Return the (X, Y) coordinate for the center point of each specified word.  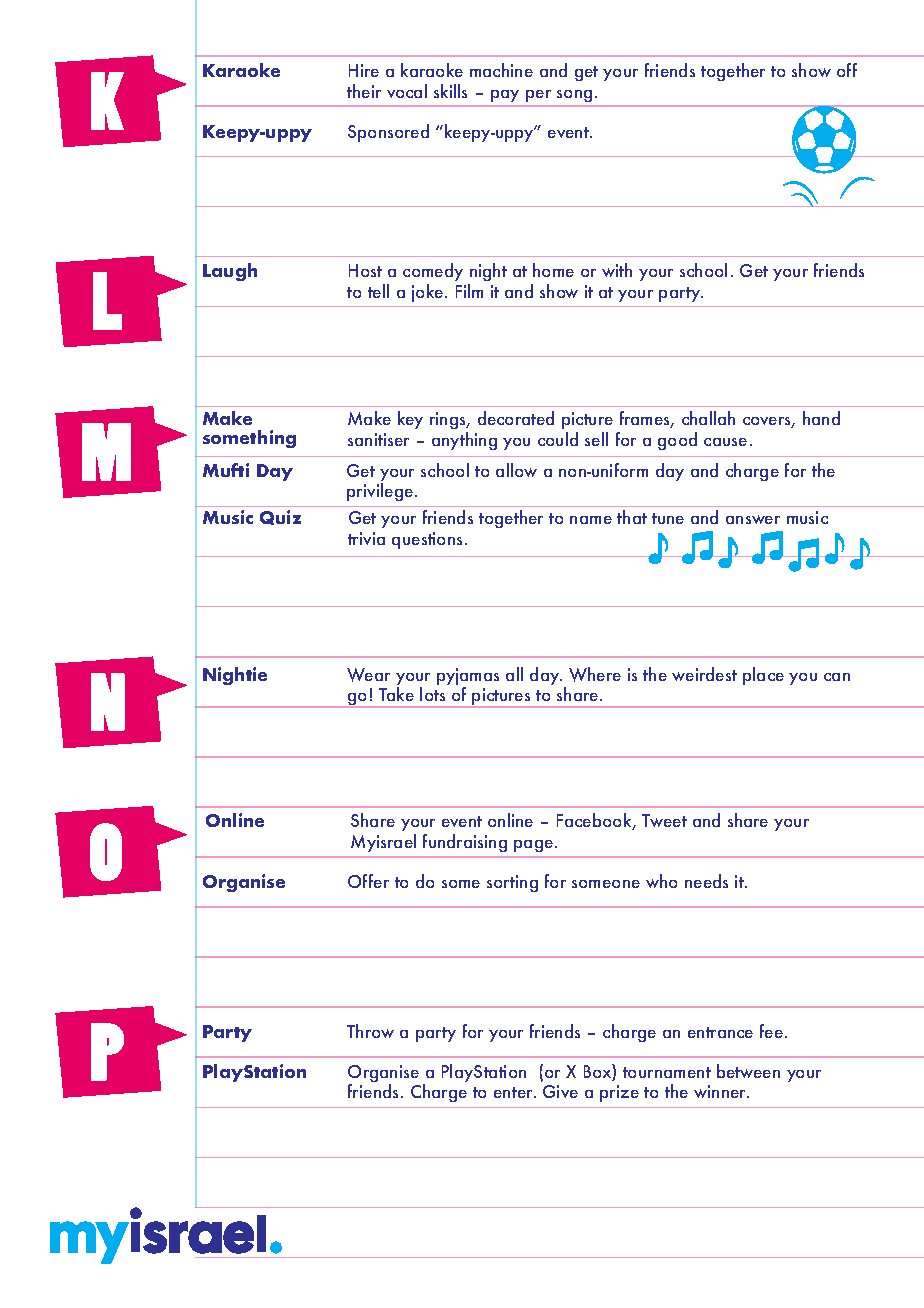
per (538, 96)
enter (515, 1092)
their (364, 91)
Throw (370, 1031)
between (748, 1071)
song (574, 96)
